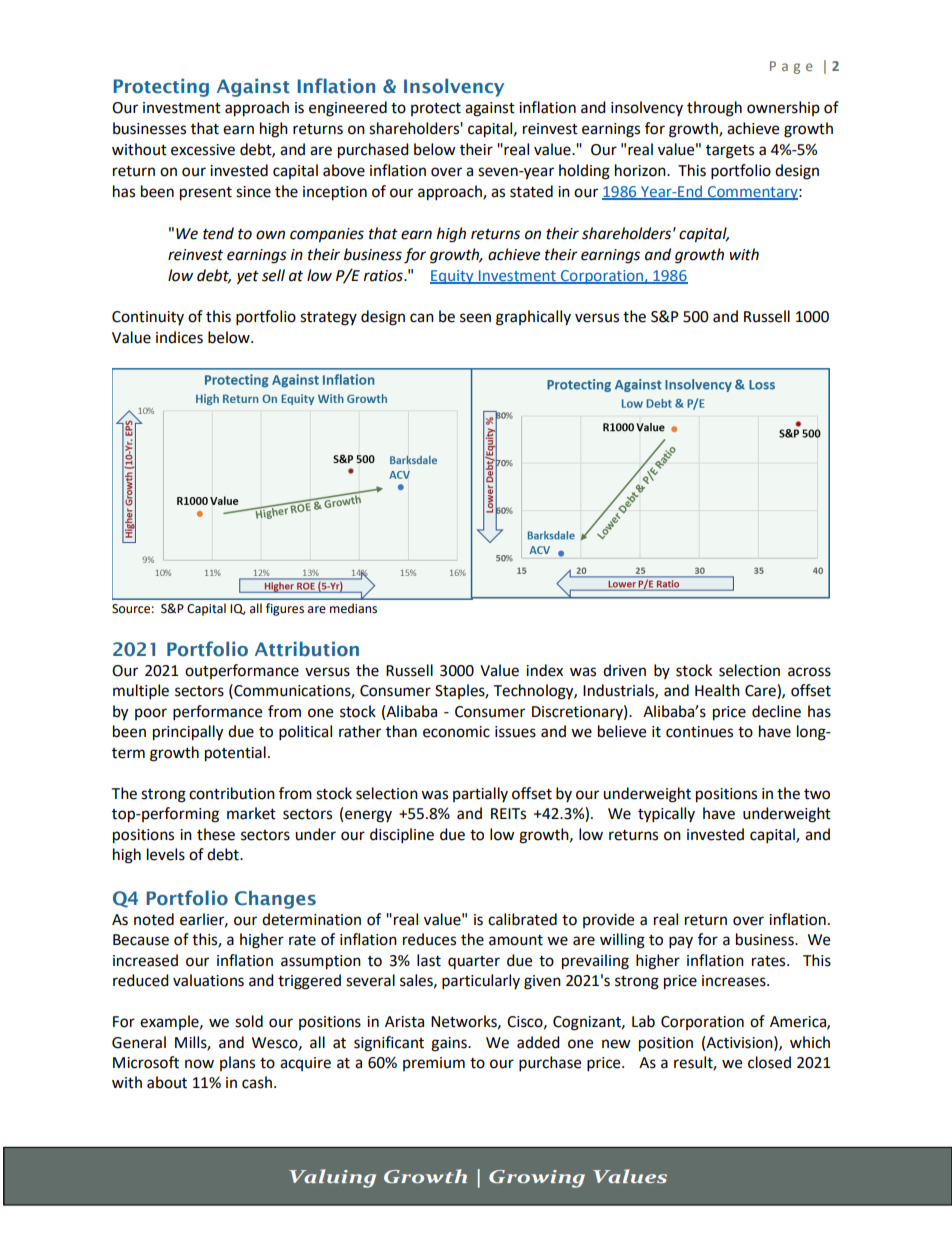 Image resolution: width=952 pixels, height=1233 pixels. Describe the element at coordinates (285, 609) in the screenshot. I see `figures` at that location.
